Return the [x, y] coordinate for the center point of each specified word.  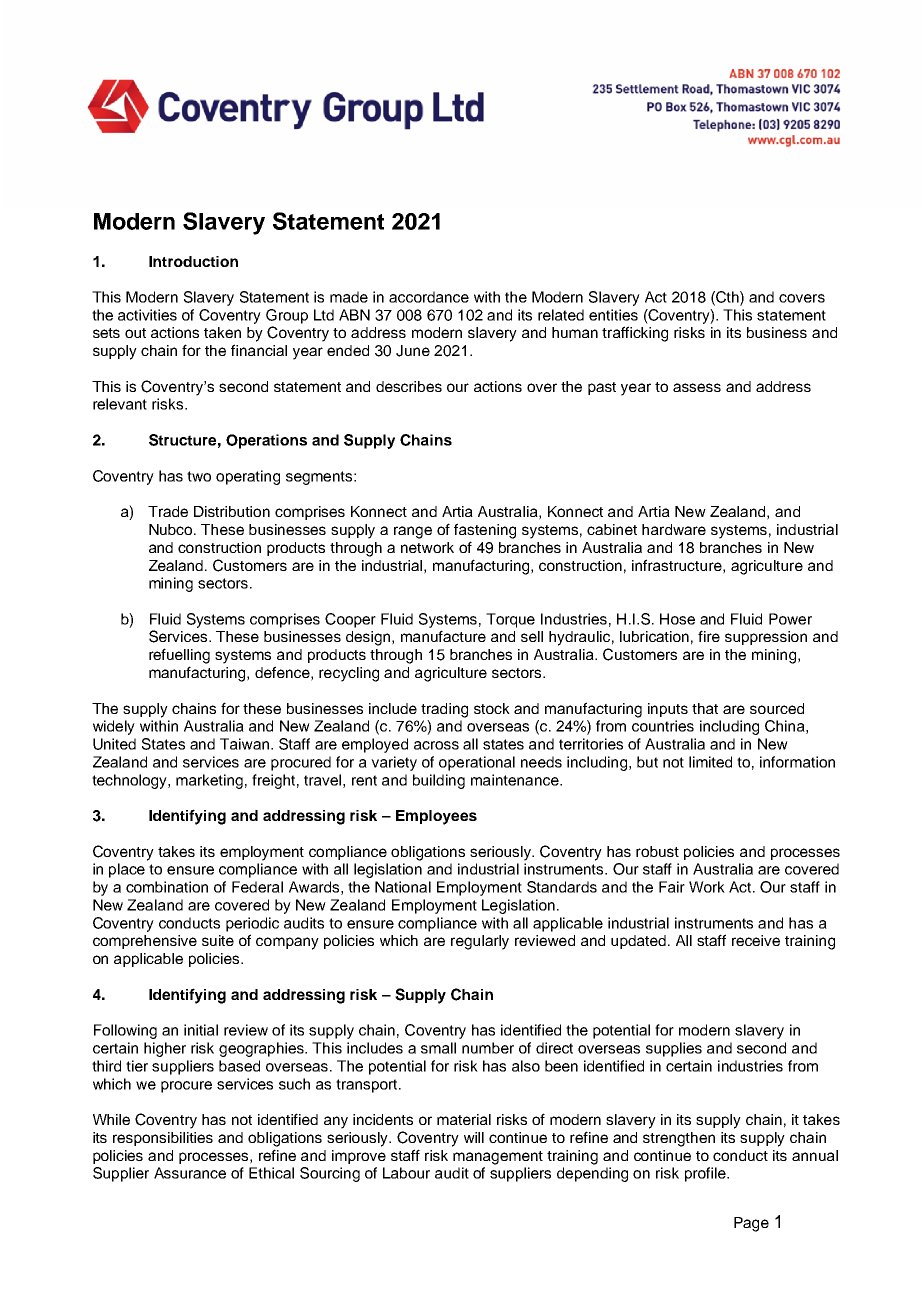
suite [218, 940]
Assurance [190, 1173]
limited [710, 762]
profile [706, 1174]
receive [756, 940]
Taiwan [246, 744]
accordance [429, 297]
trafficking [635, 334]
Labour [406, 1173]
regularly [480, 942]
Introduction [193, 261]
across [436, 745]
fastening [485, 531]
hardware [674, 529]
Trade [168, 511]
